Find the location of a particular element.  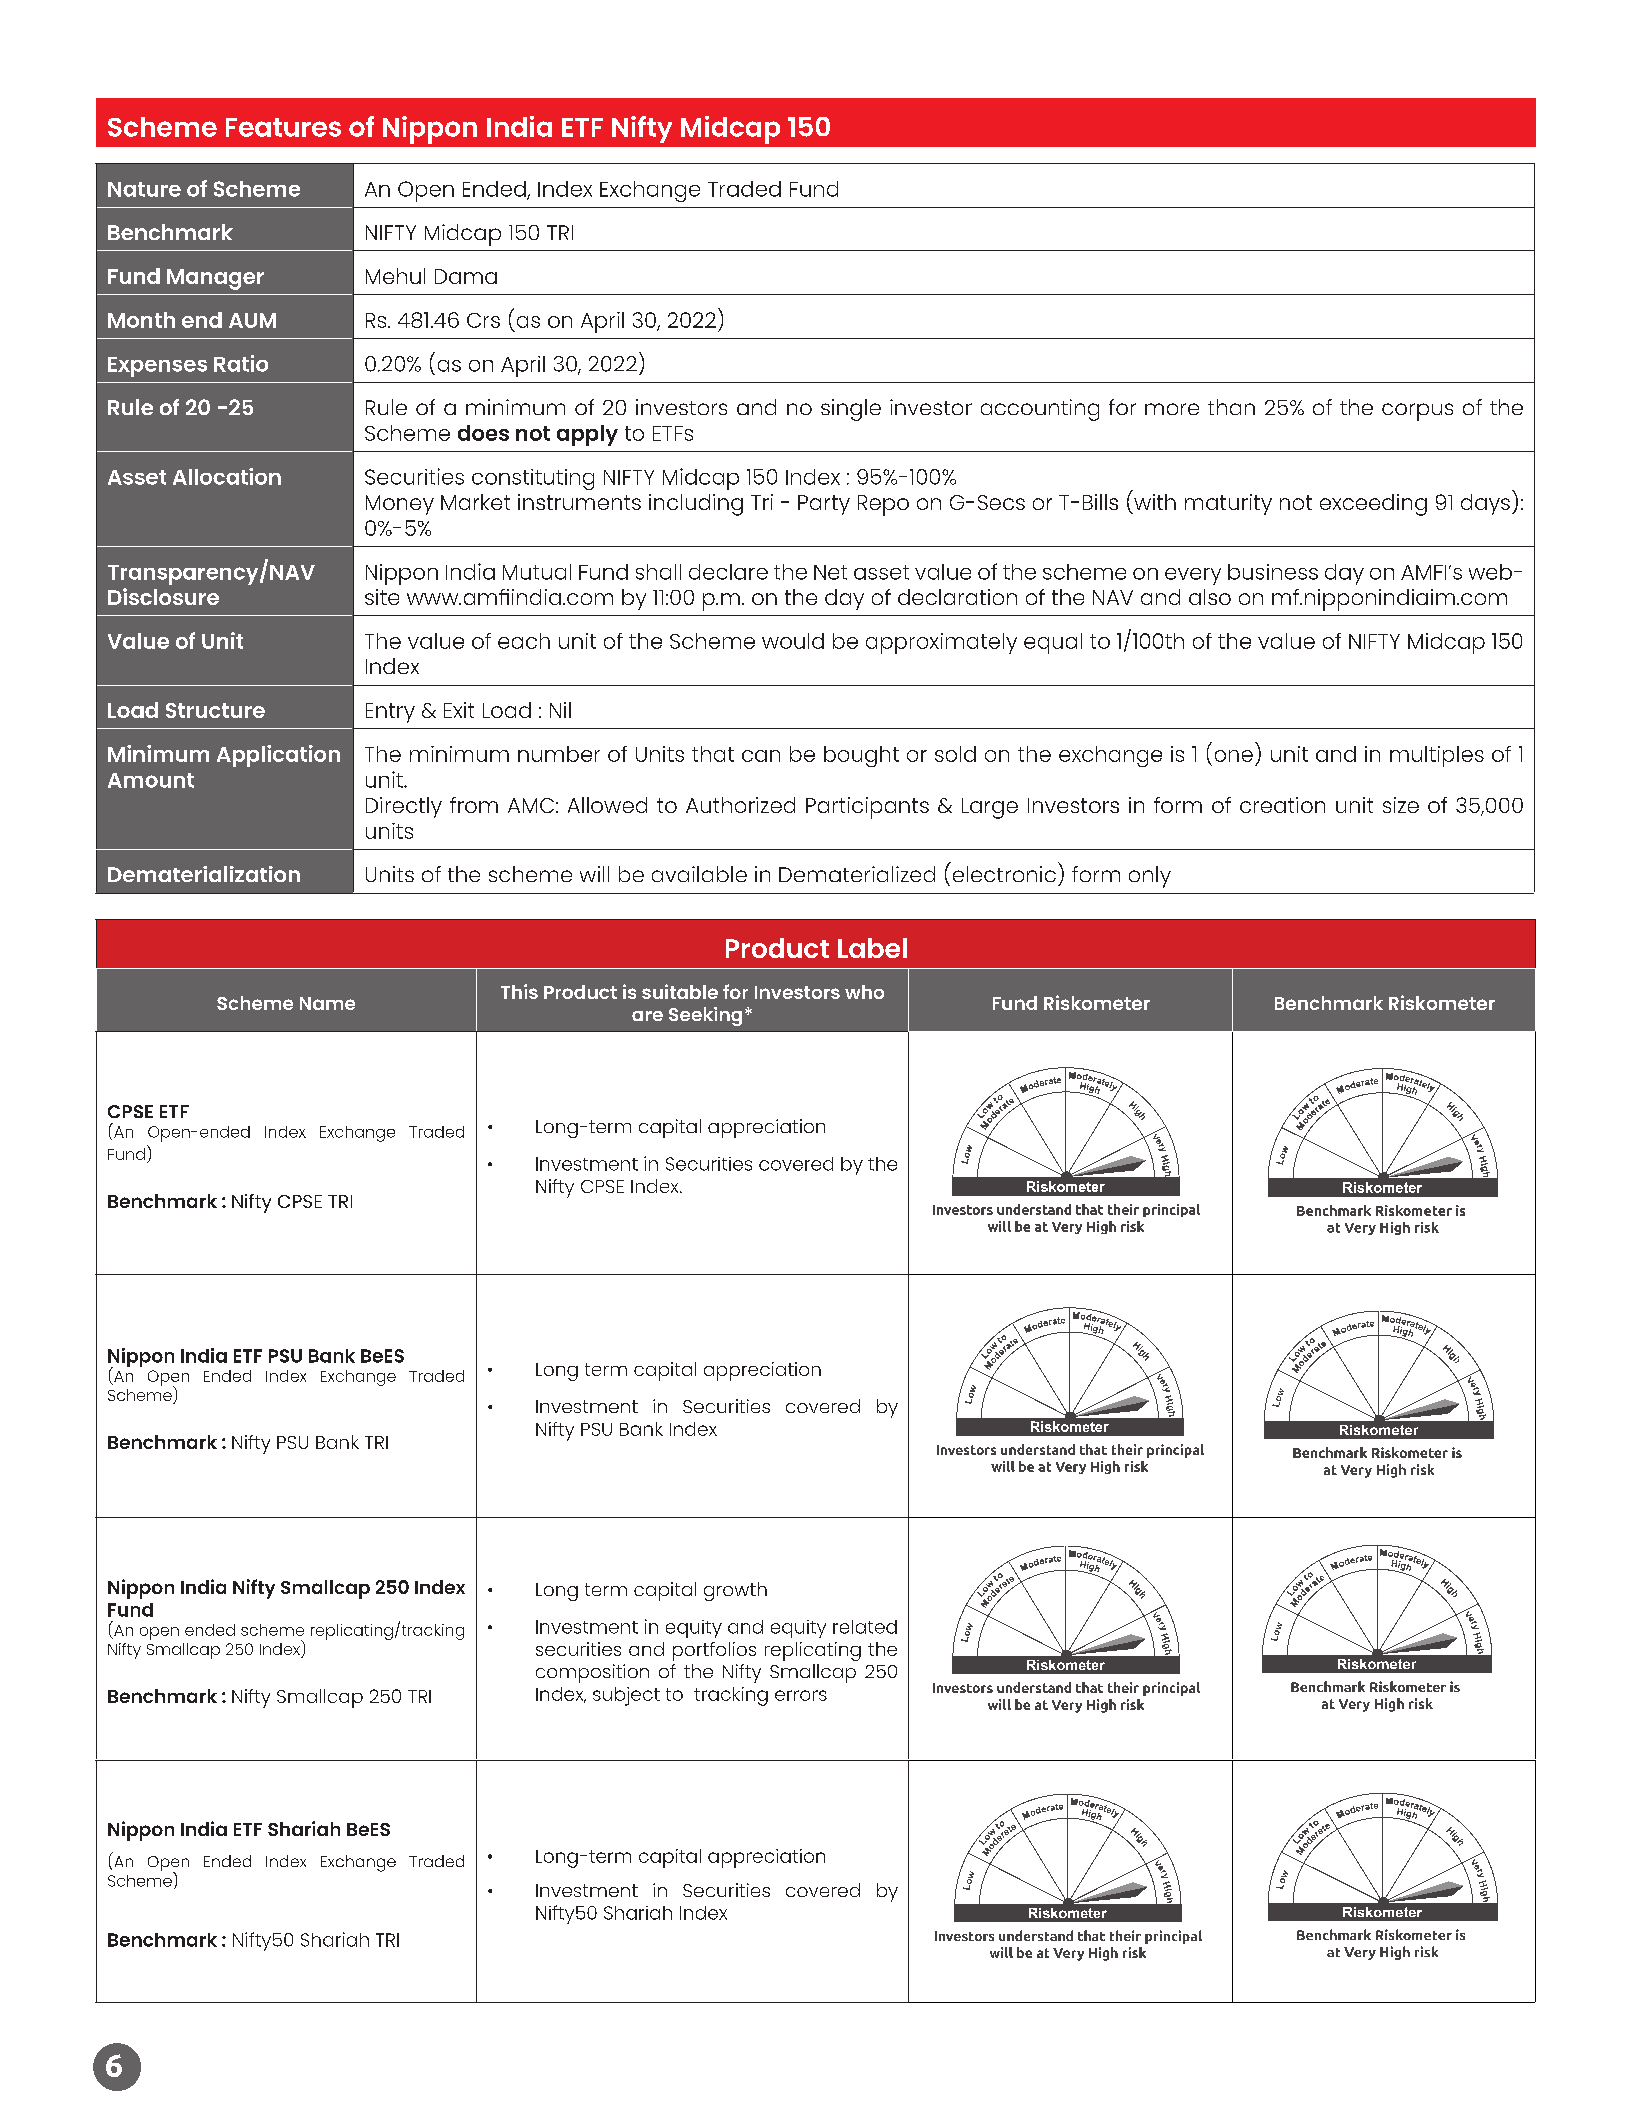

Structure is located at coordinates (215, 710).
